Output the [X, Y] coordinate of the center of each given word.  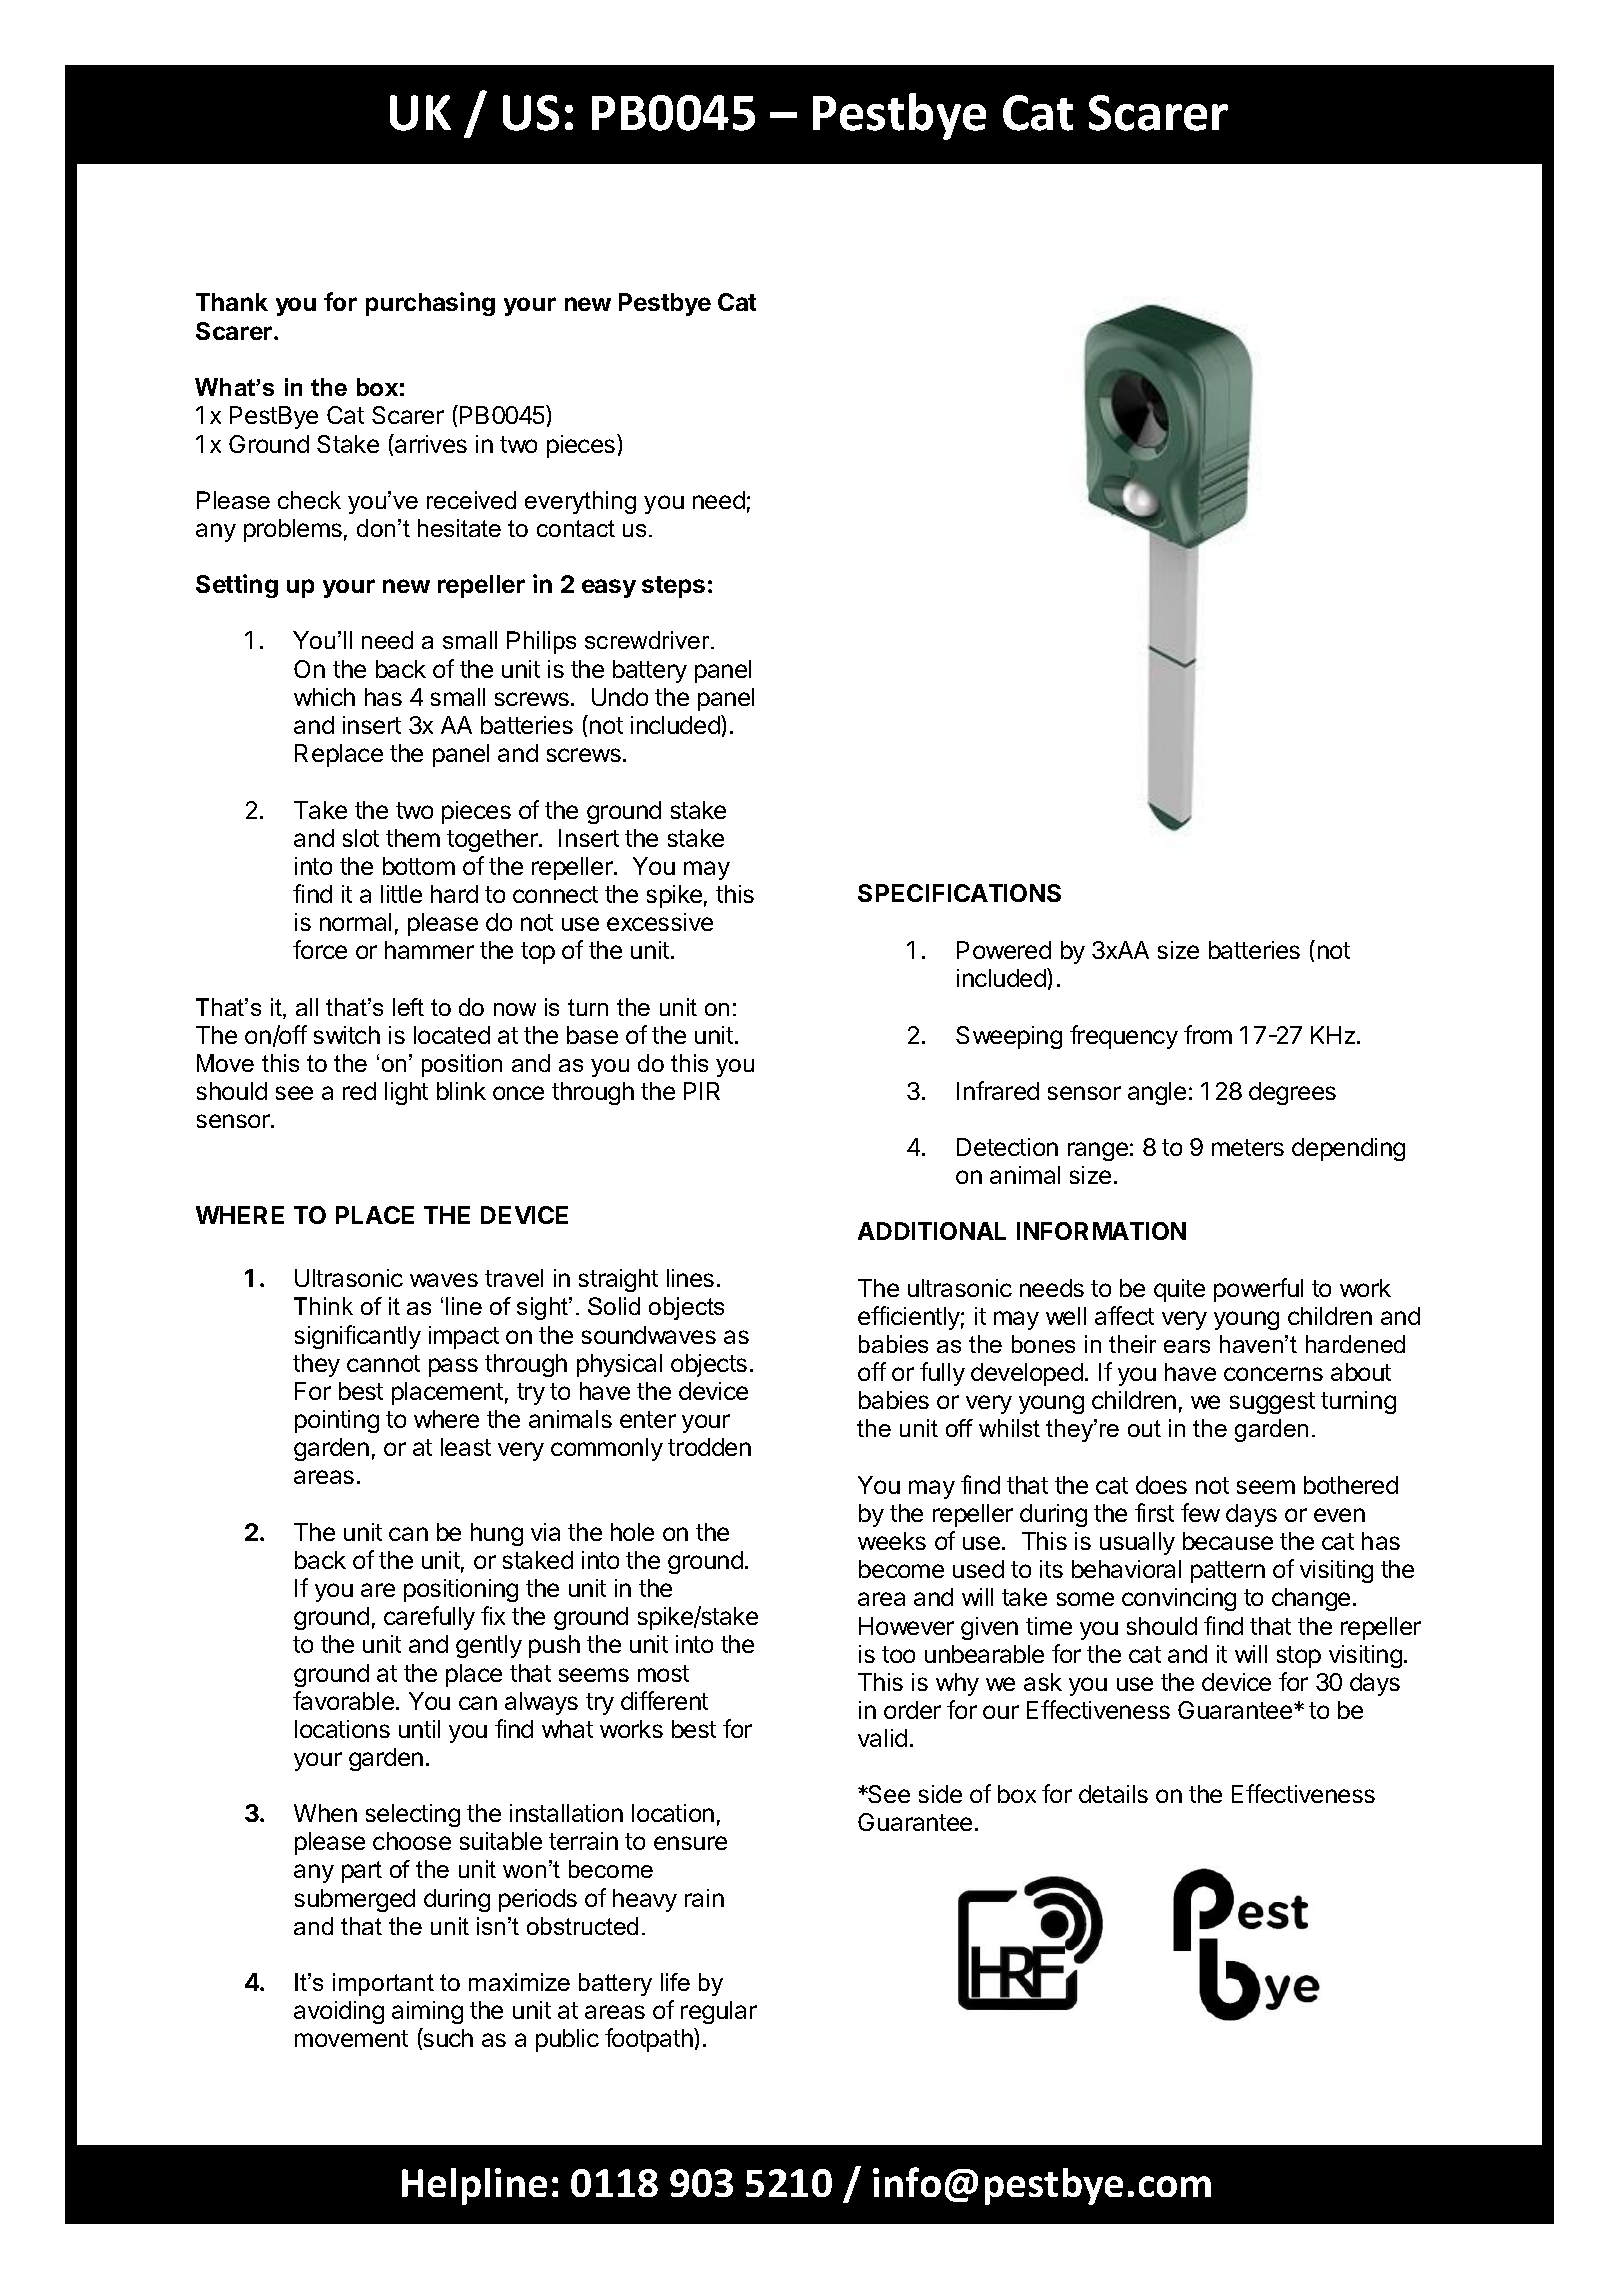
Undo [620, 697]
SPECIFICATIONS [959, 893]
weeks [892, 1541]
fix [493, 1615]
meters [1248, 1147]
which [324, 697]
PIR [702, 1091]
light [406, 1093]
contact [576, 528]
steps [673, 587]
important [383, 1984]
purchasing [430, 304]
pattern [1228, 1572]
